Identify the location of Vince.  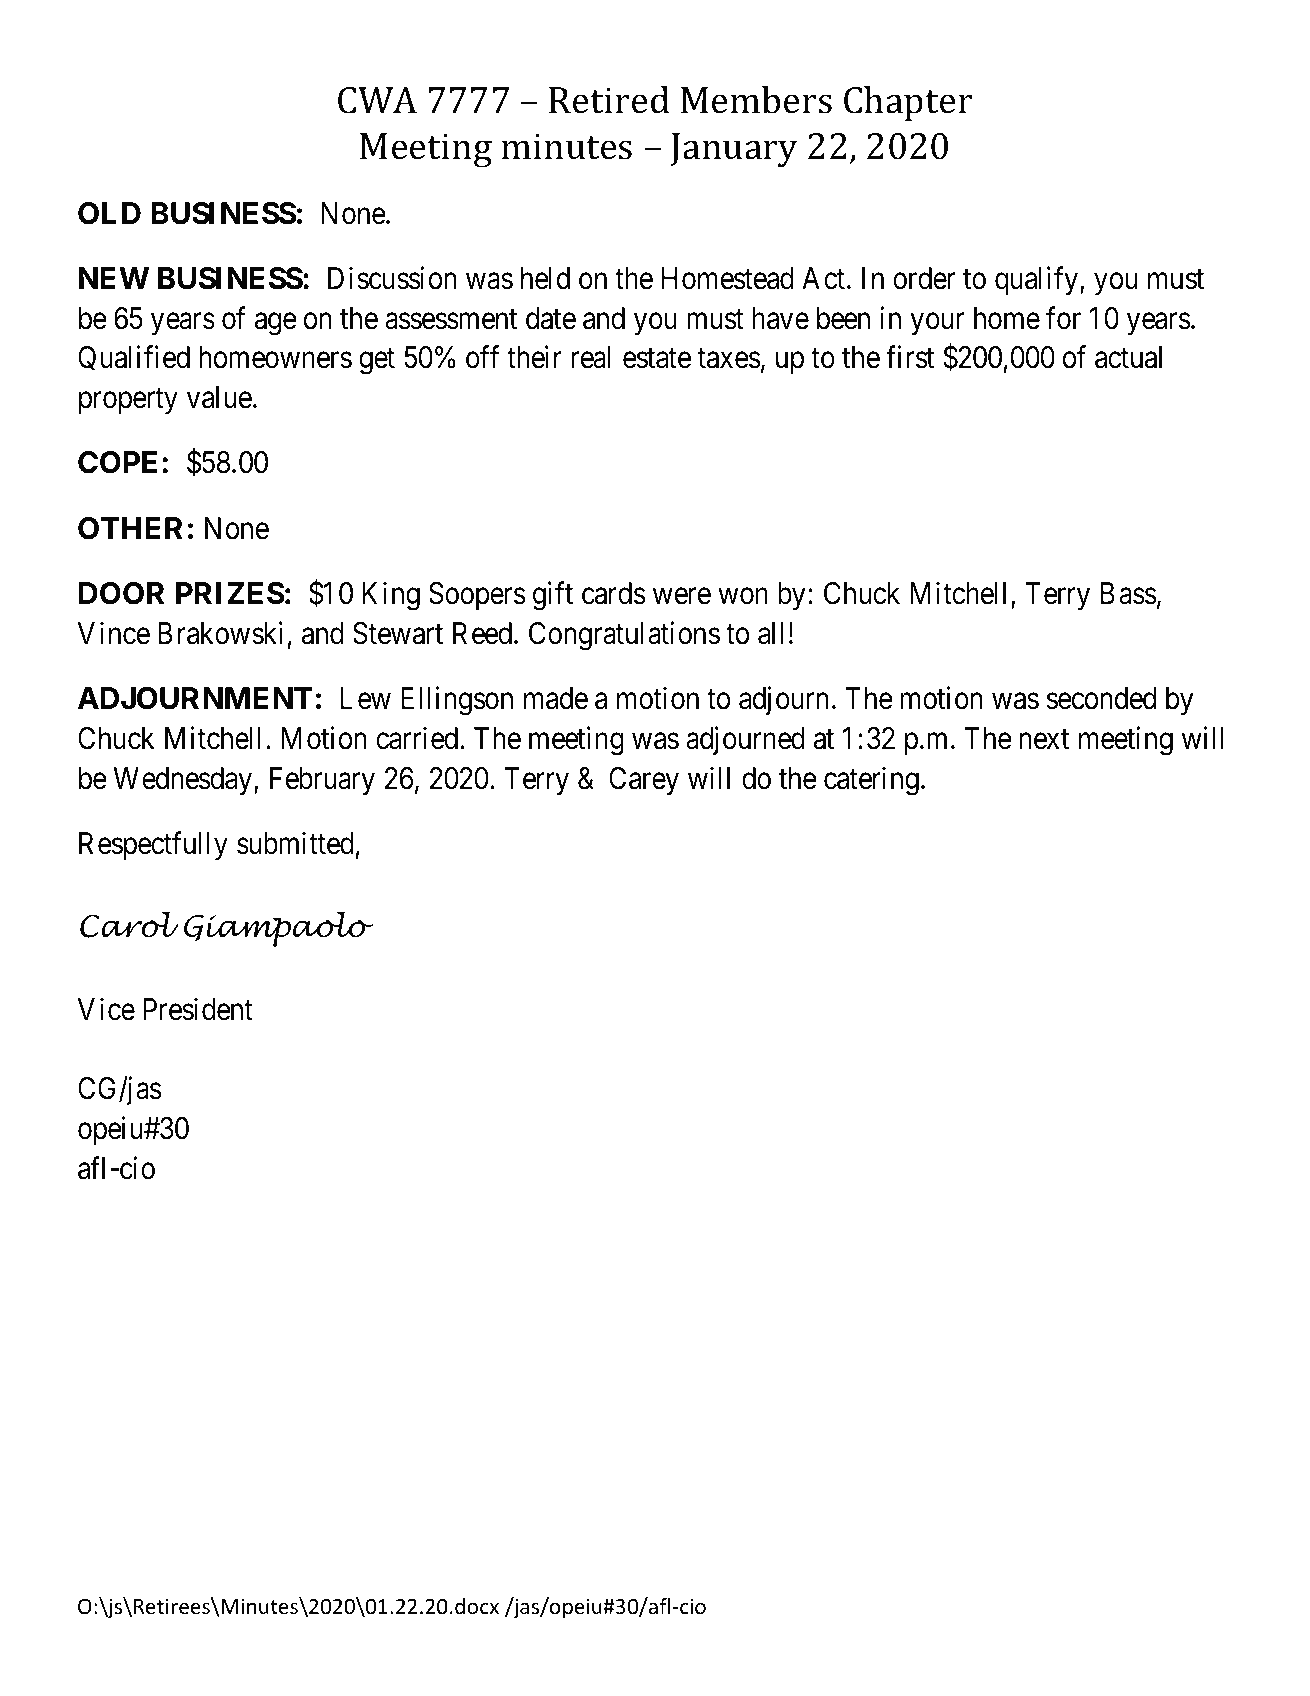
(114, 633).
